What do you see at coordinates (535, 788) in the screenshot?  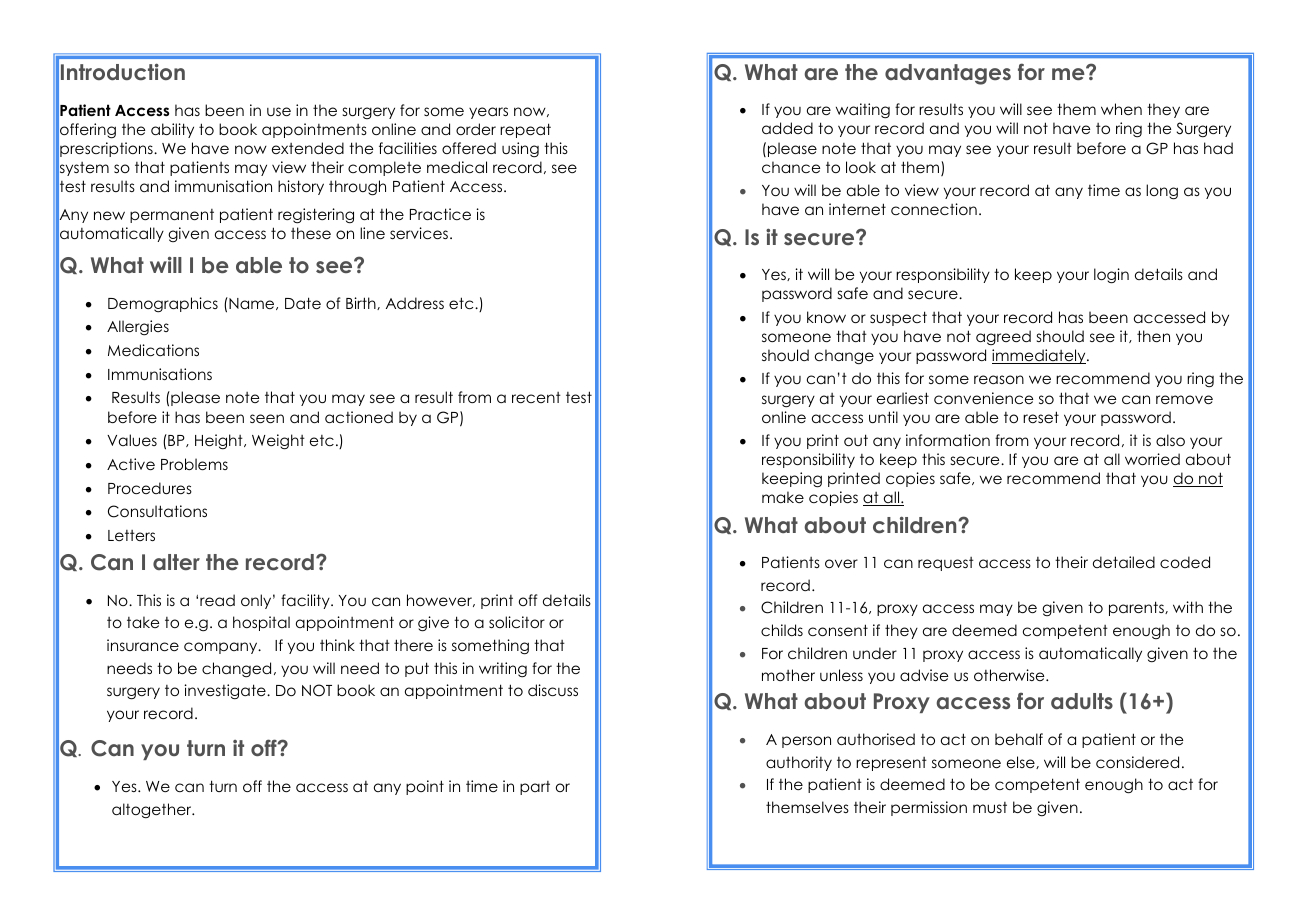 I see `part` at bounding box center [535, 788].
